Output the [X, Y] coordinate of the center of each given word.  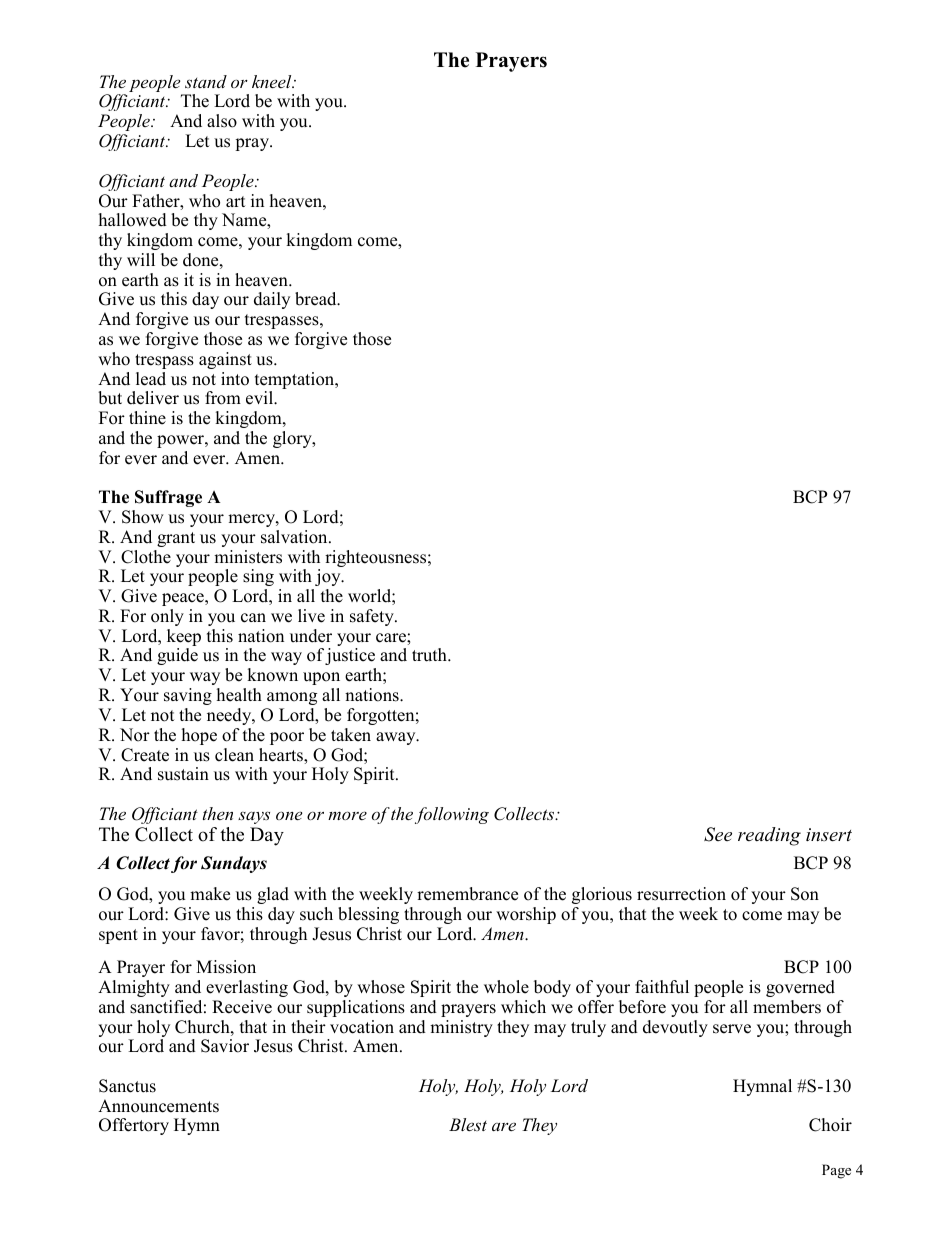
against [225, 360]
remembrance [467, 894]
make [210, 894]
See [718, 834]
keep [184, 639]
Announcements [158, 1106]
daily [272, 300]
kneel [273, 81]
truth [430, 655]
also [222, 121]
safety [373, 617]
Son [805, 894]
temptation [296, 382]
